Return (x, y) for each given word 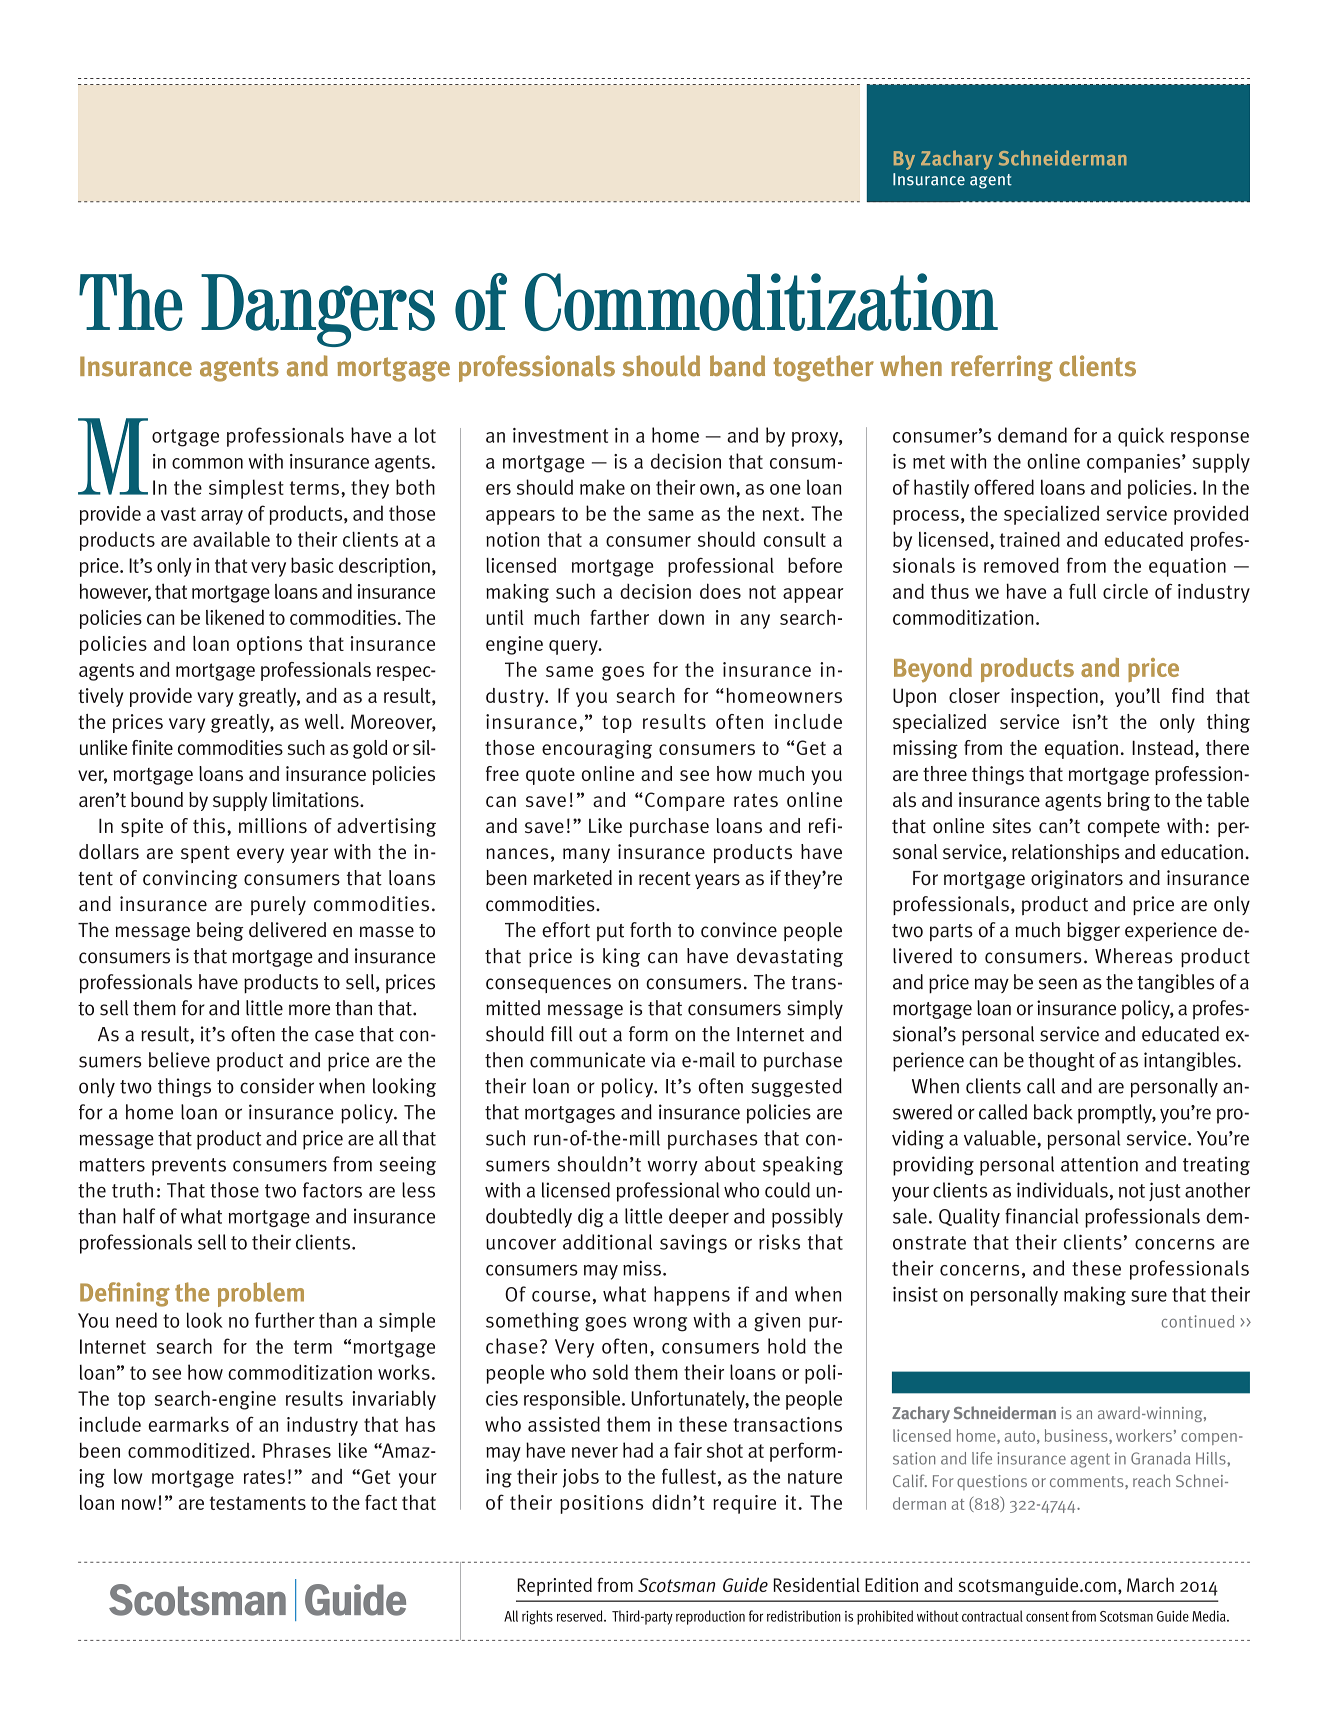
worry (672, 1168)
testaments (258, 1503)
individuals (1062, 1190)
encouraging (597, 749)
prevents (189, 1167)
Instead (1162, 747)
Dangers (318, 310)
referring (1002, 368)
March (1150, 1584)
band (737, 366)
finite (152, 747)
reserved (581, 1616)
